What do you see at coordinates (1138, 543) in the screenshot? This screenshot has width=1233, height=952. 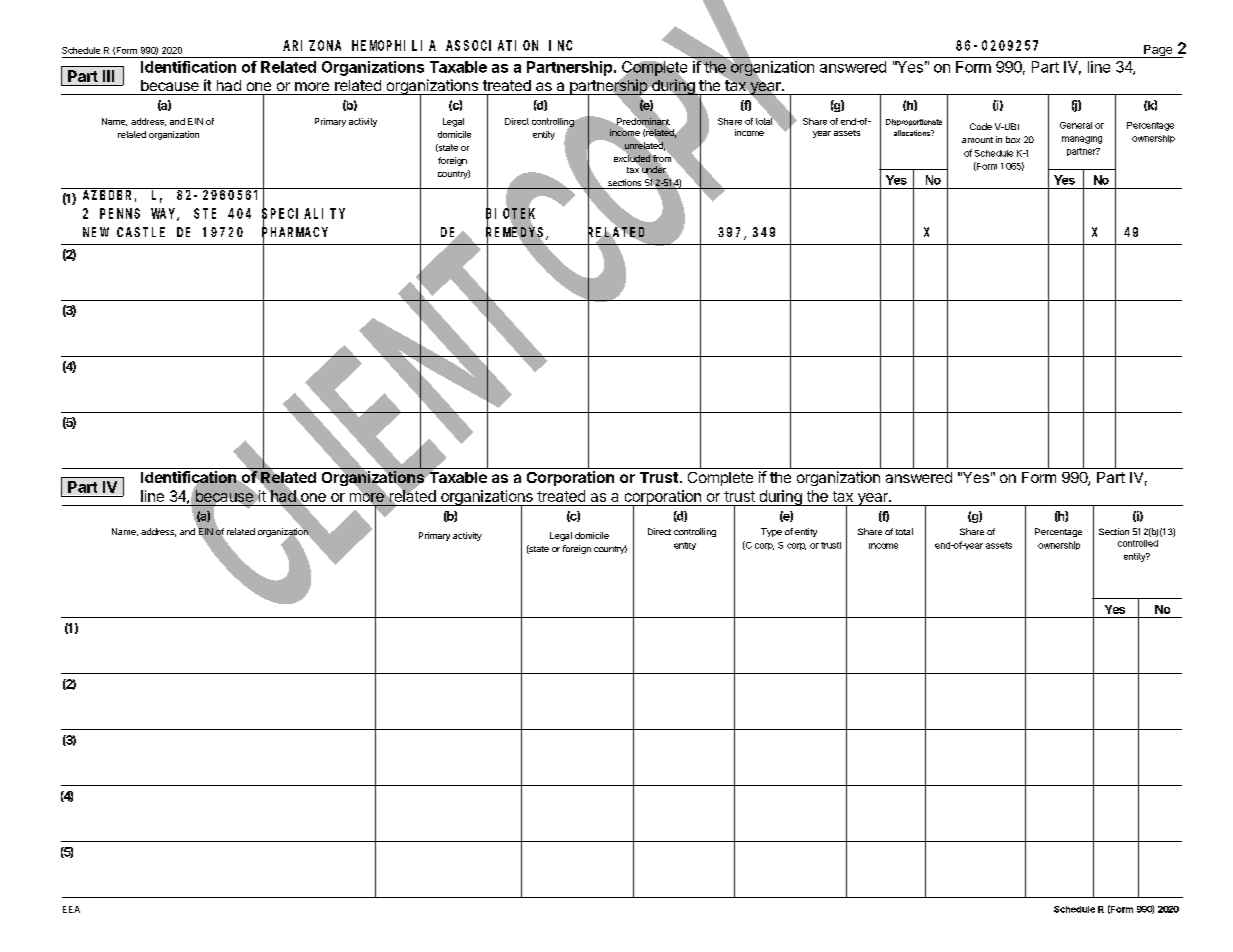 I see `controlled` at bounding box center [1138, 543].
